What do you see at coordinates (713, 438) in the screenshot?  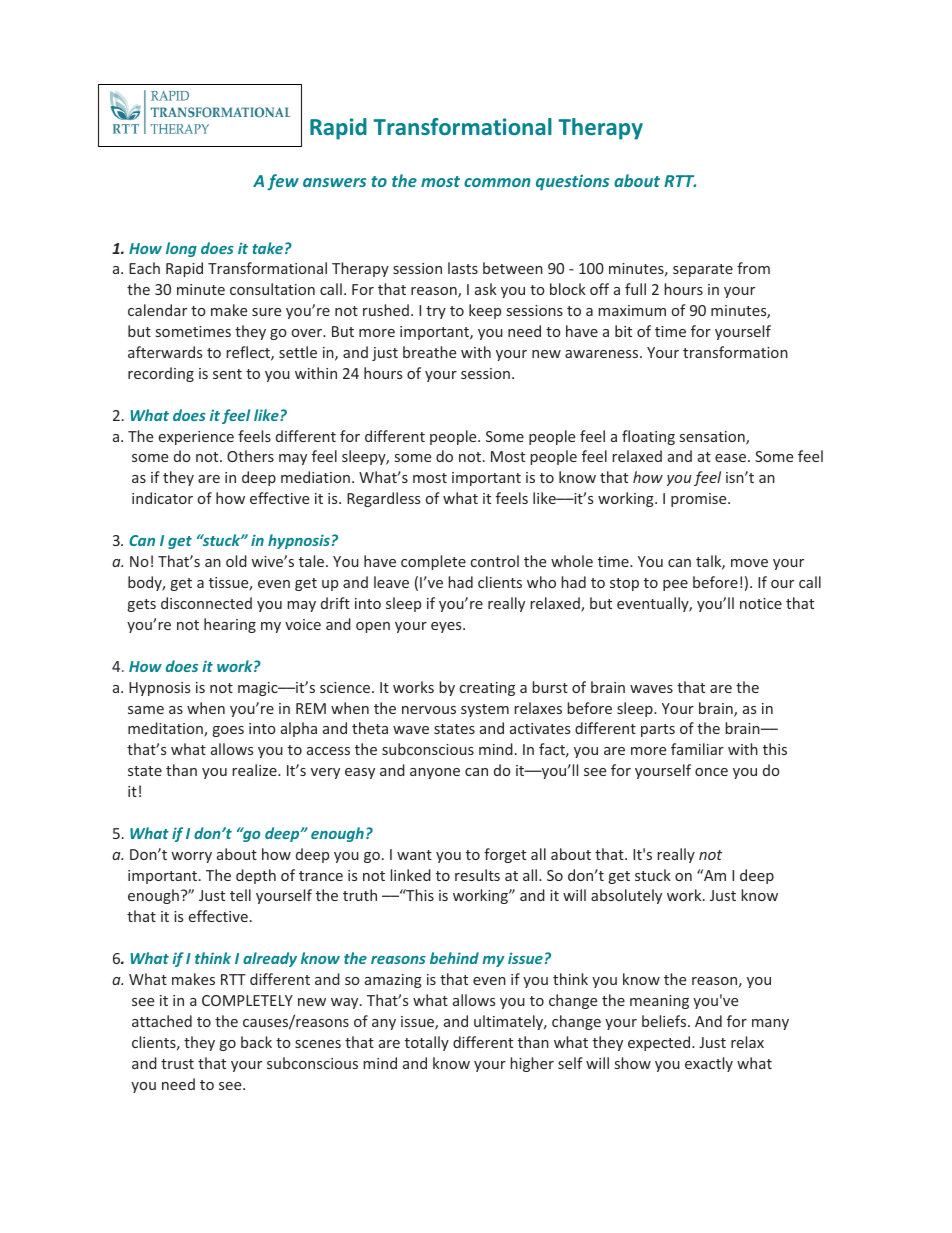 I see `sensation` at bounding box center [713, 438].
